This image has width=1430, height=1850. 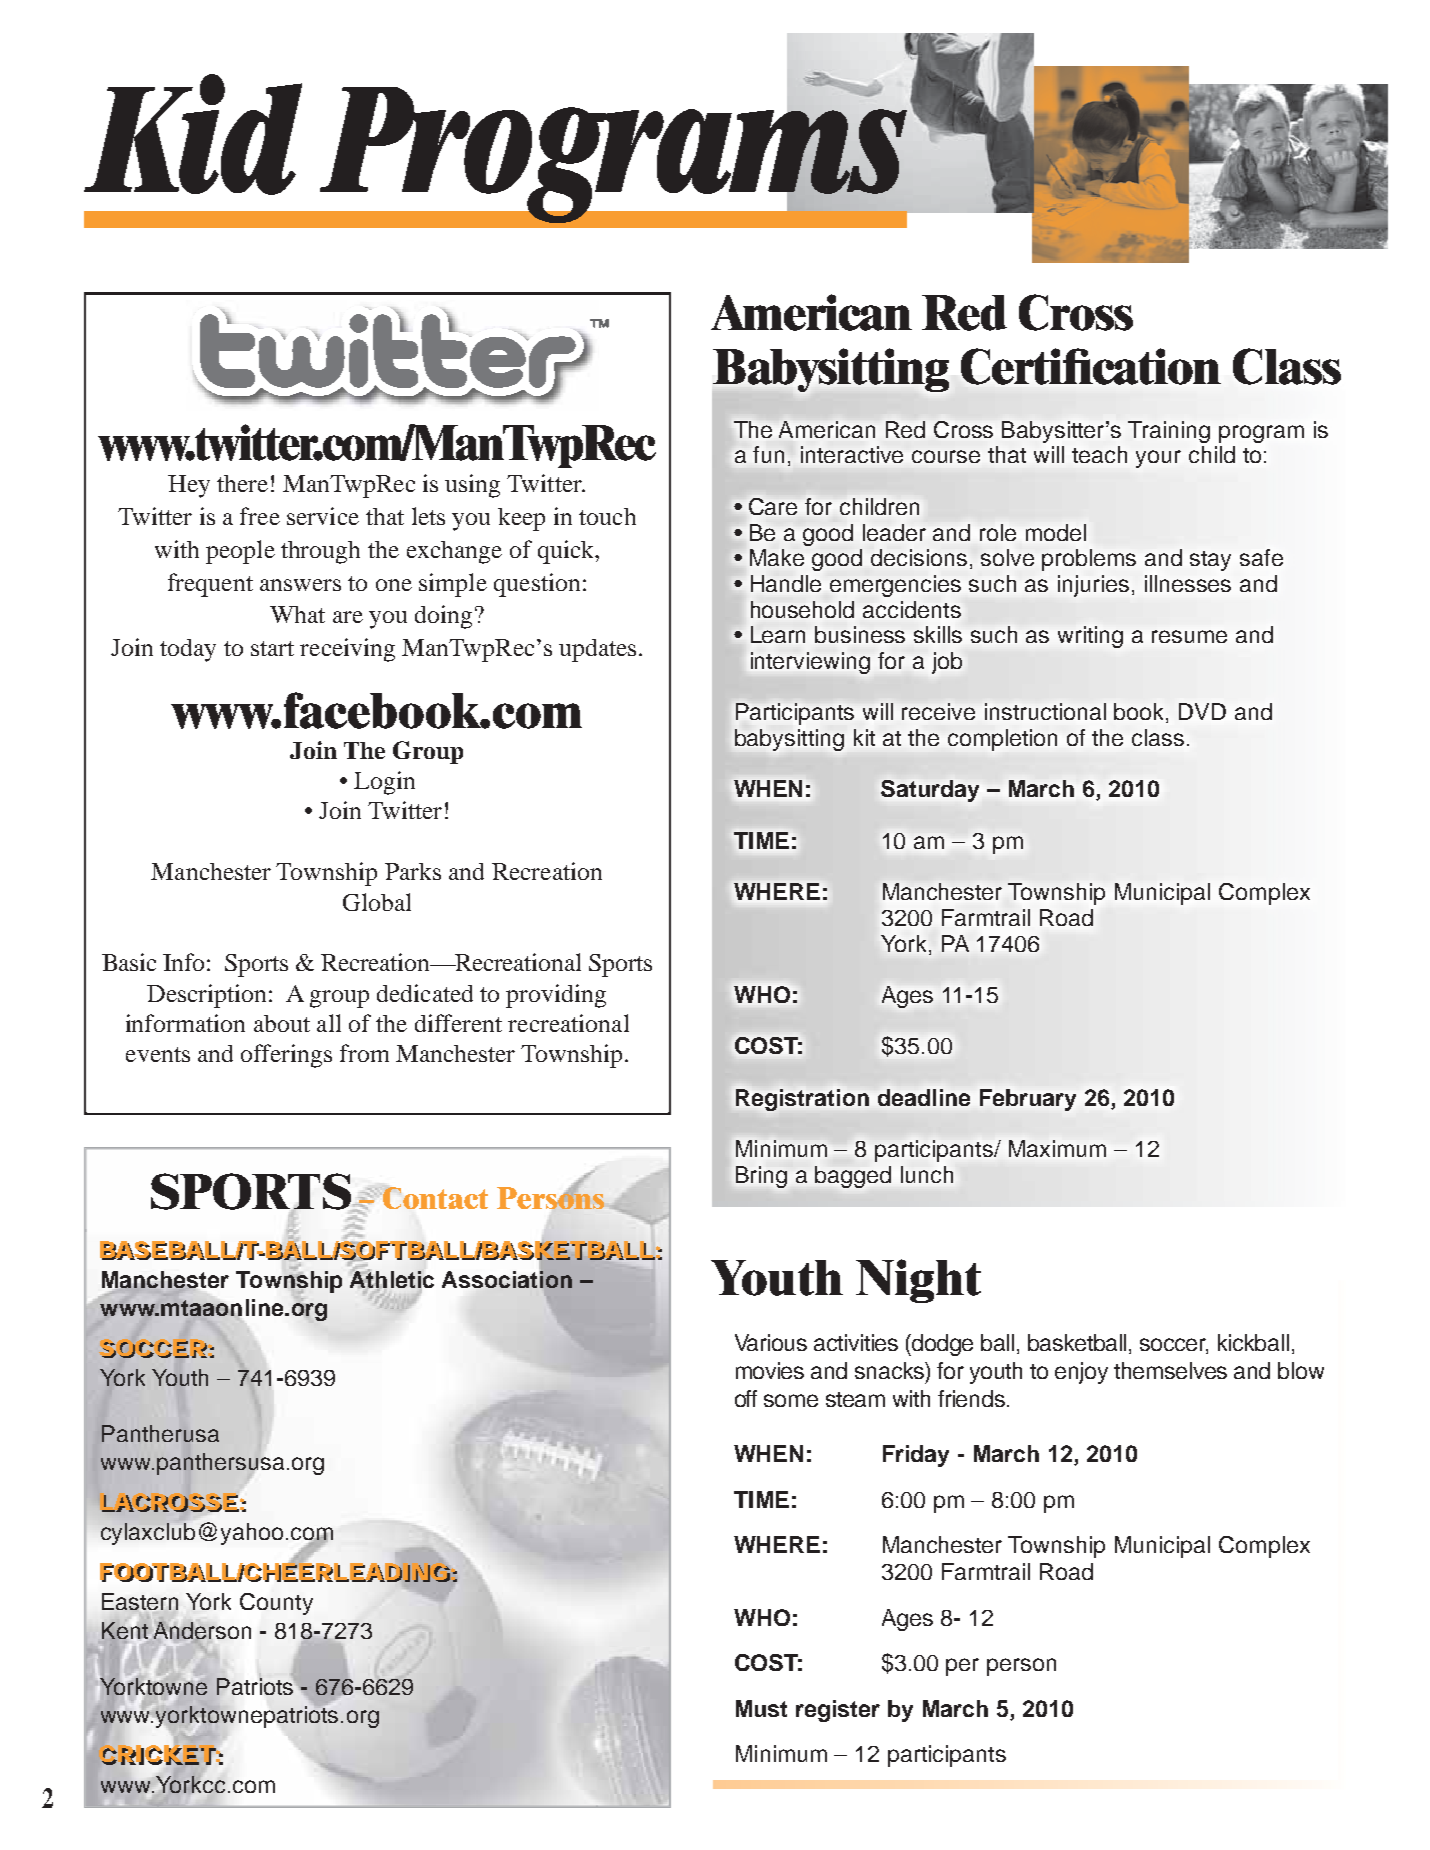 I want to click on fun, so click(x=768, y=454).
